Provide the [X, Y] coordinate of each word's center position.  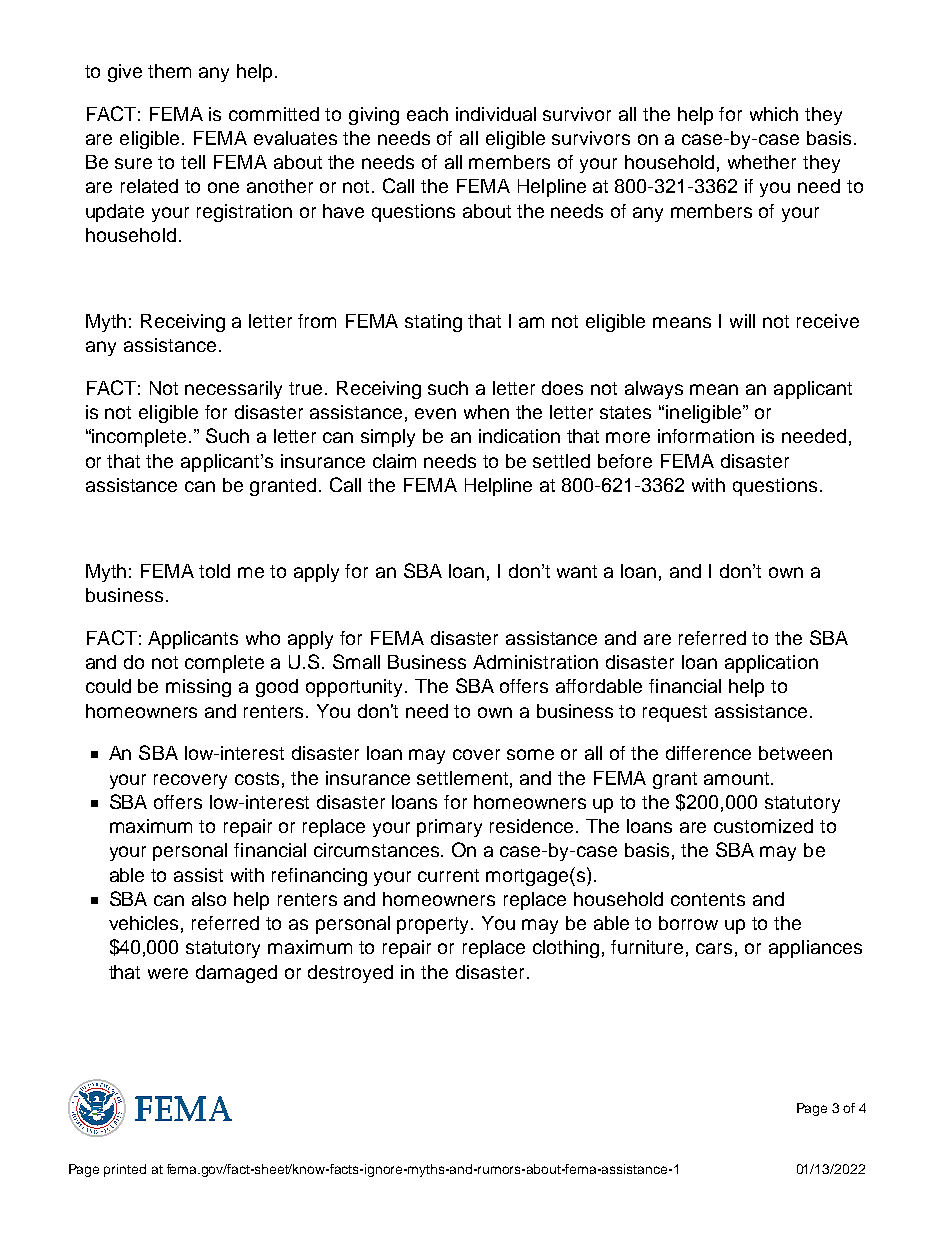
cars [714, 948]
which [774, 114]
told [214, 571]
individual [496, 114]
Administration [535, 662]
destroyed [350, 974]
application [771, 664]
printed [125, 1170]
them [169, 71]
